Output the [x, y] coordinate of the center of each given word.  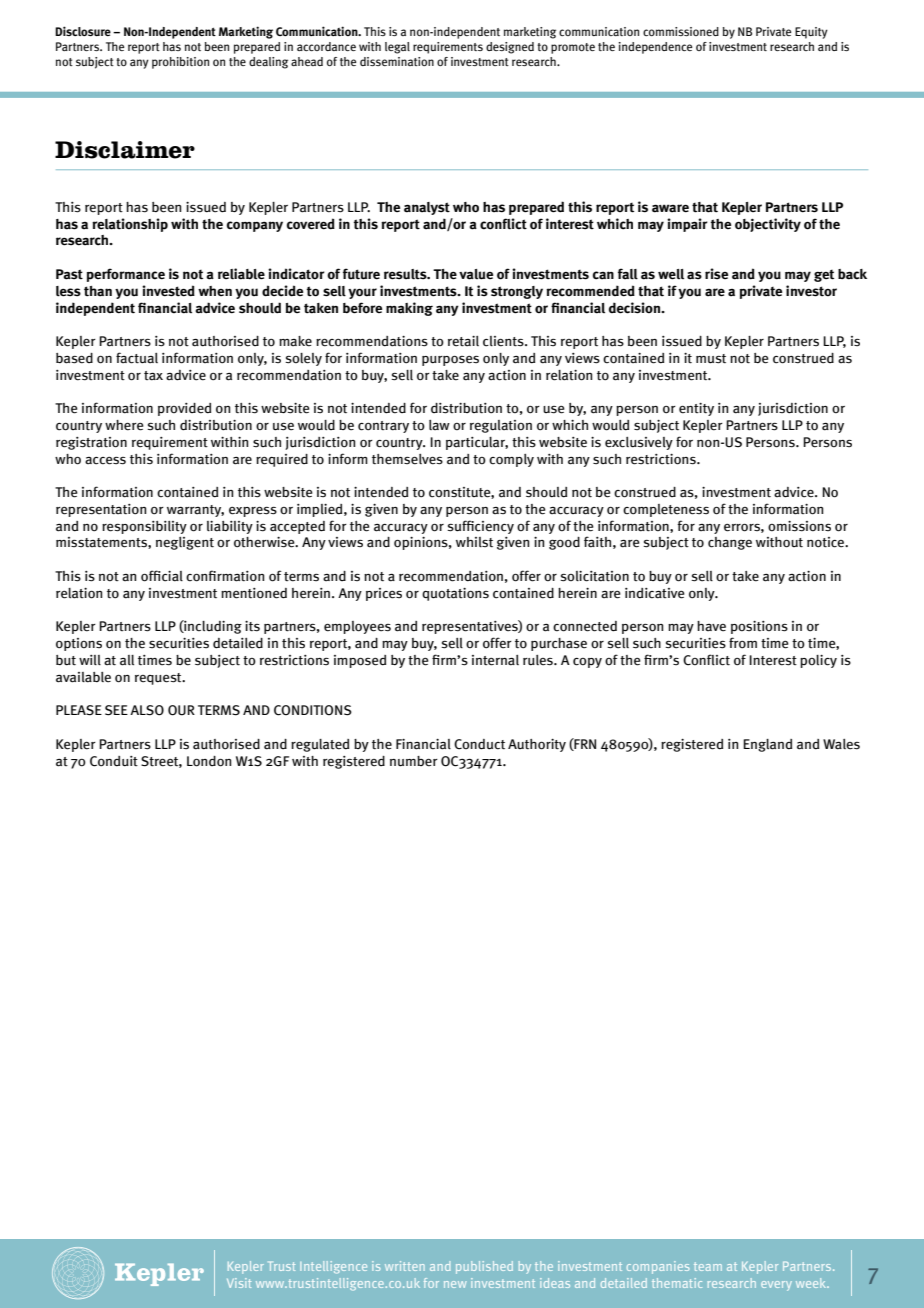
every [776, 1286]
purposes [450, 361]
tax [153, 376]
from [743, 643]
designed [510, 48]
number [414, 761]
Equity [811, 33]
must [711, 359]
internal [495, 660]
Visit [239, 1283]
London [209, 761]
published [484, 1267]
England [767, 745]
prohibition [180, 63]
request [159, 679]
